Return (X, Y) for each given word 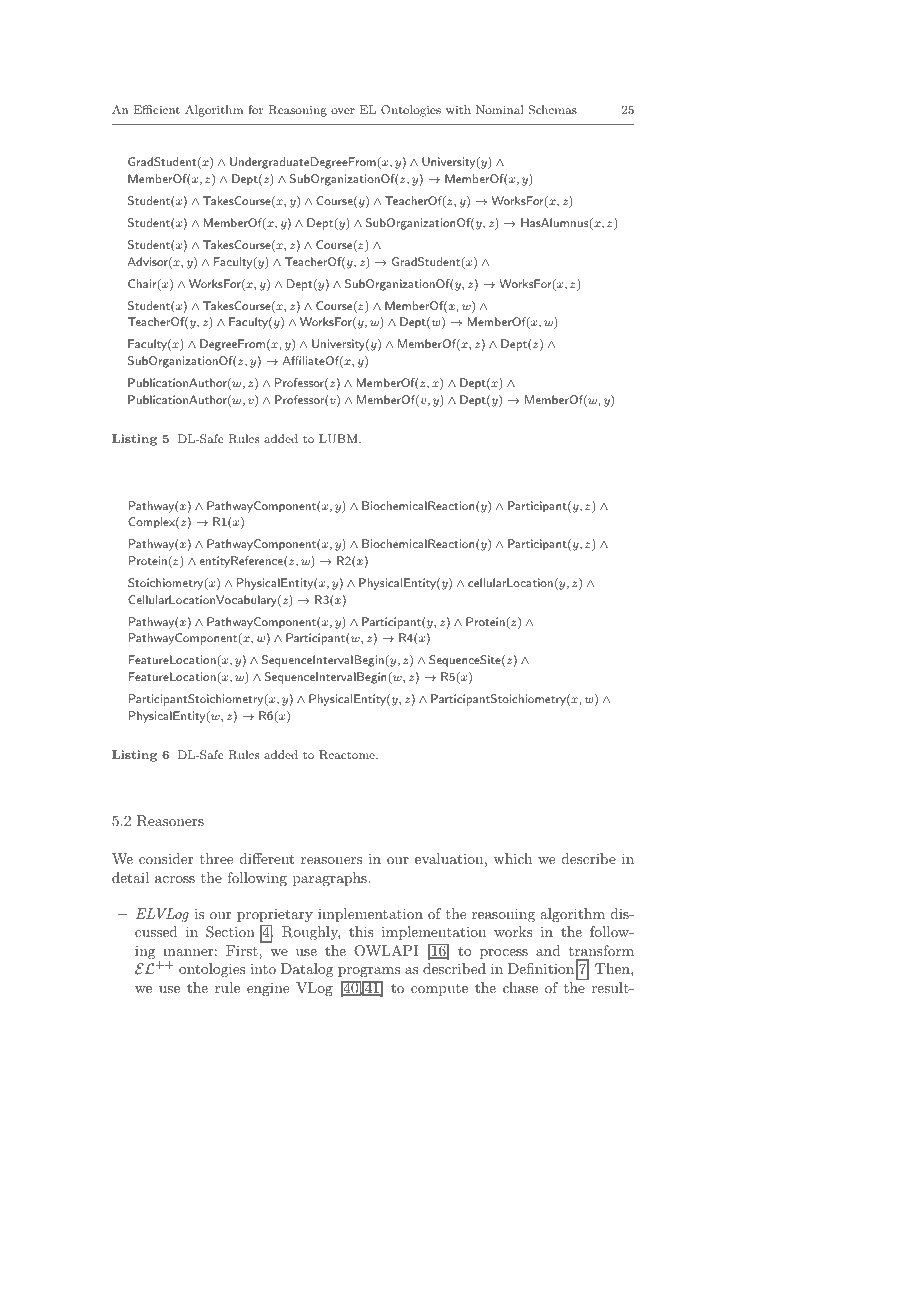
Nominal (500, 109)
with (458, 109)
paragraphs (331, 879)
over (343, 111)
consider (166, 858)
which (513, 858)
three (216, 858)
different (267, 858)
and (548, 950)
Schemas (553, 110)
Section (230, 932)
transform (601, 950)
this (361, 931)
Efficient (157, 109)
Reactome (348, 754)
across (175, 879)
